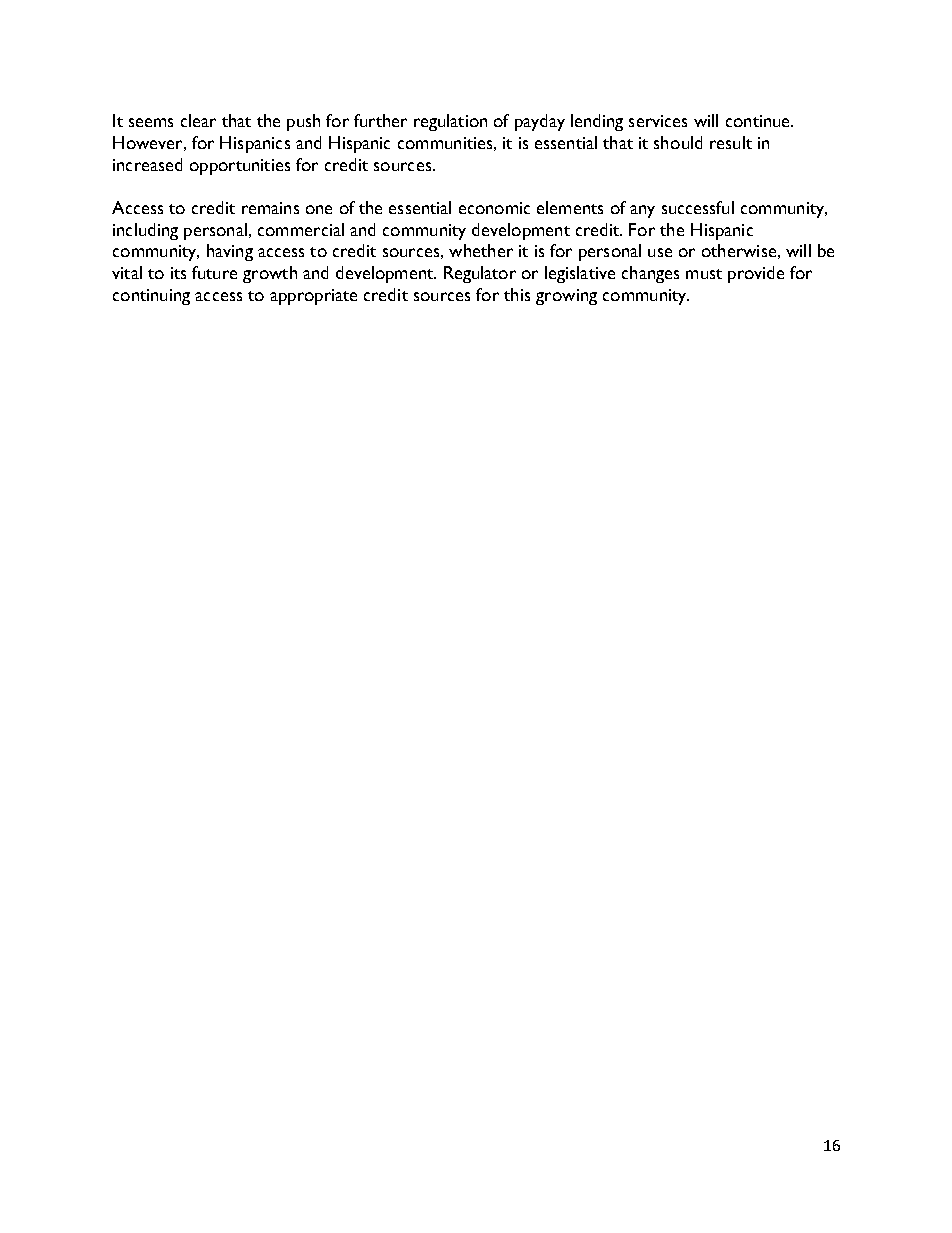 The width and height of the screenshot is (952, 1233). What do you see at coordinates (198, 120) in the screenshot?
I see `clear` at bounding box center [198, 120].
